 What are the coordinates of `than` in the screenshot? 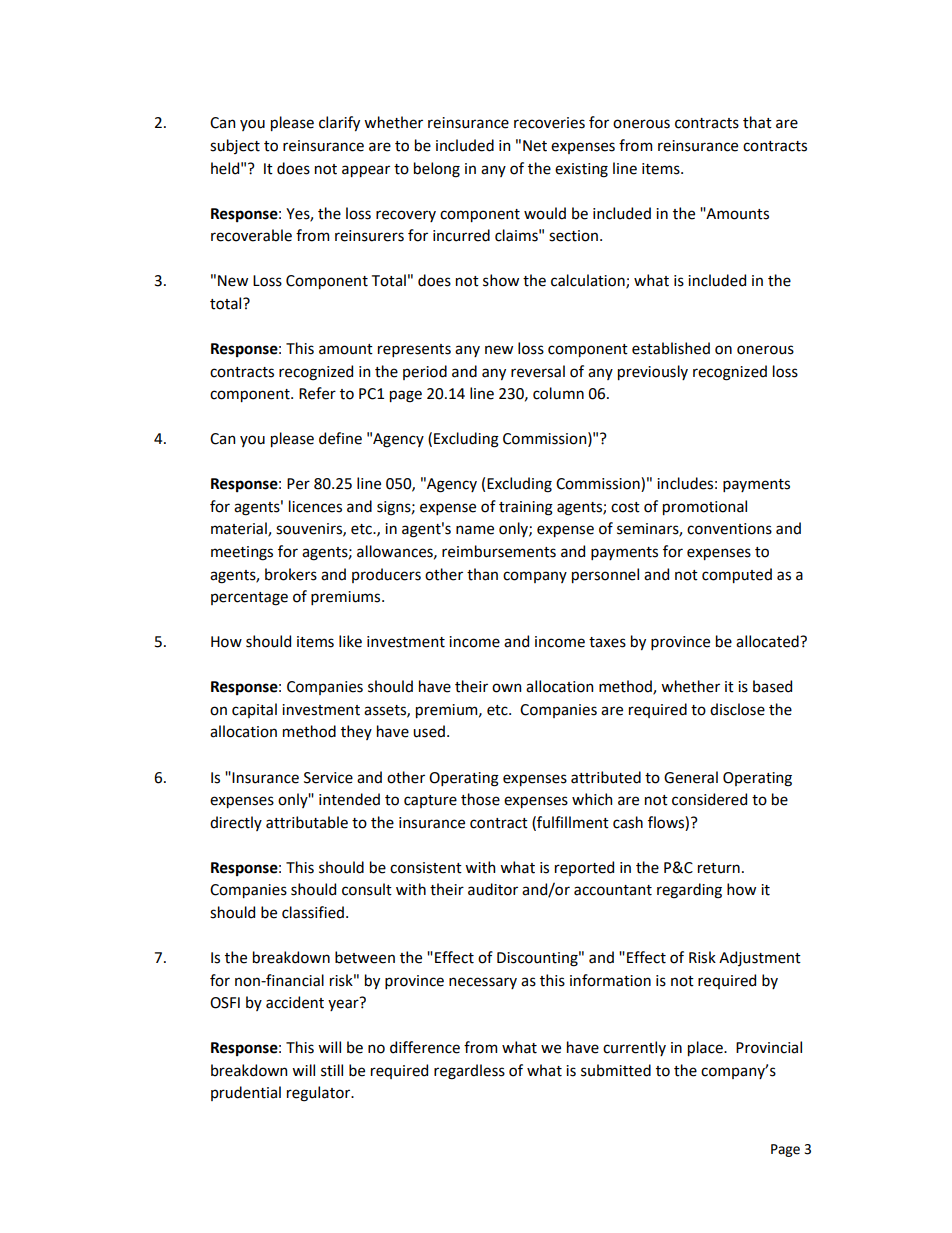 It's located at (482, 574).
